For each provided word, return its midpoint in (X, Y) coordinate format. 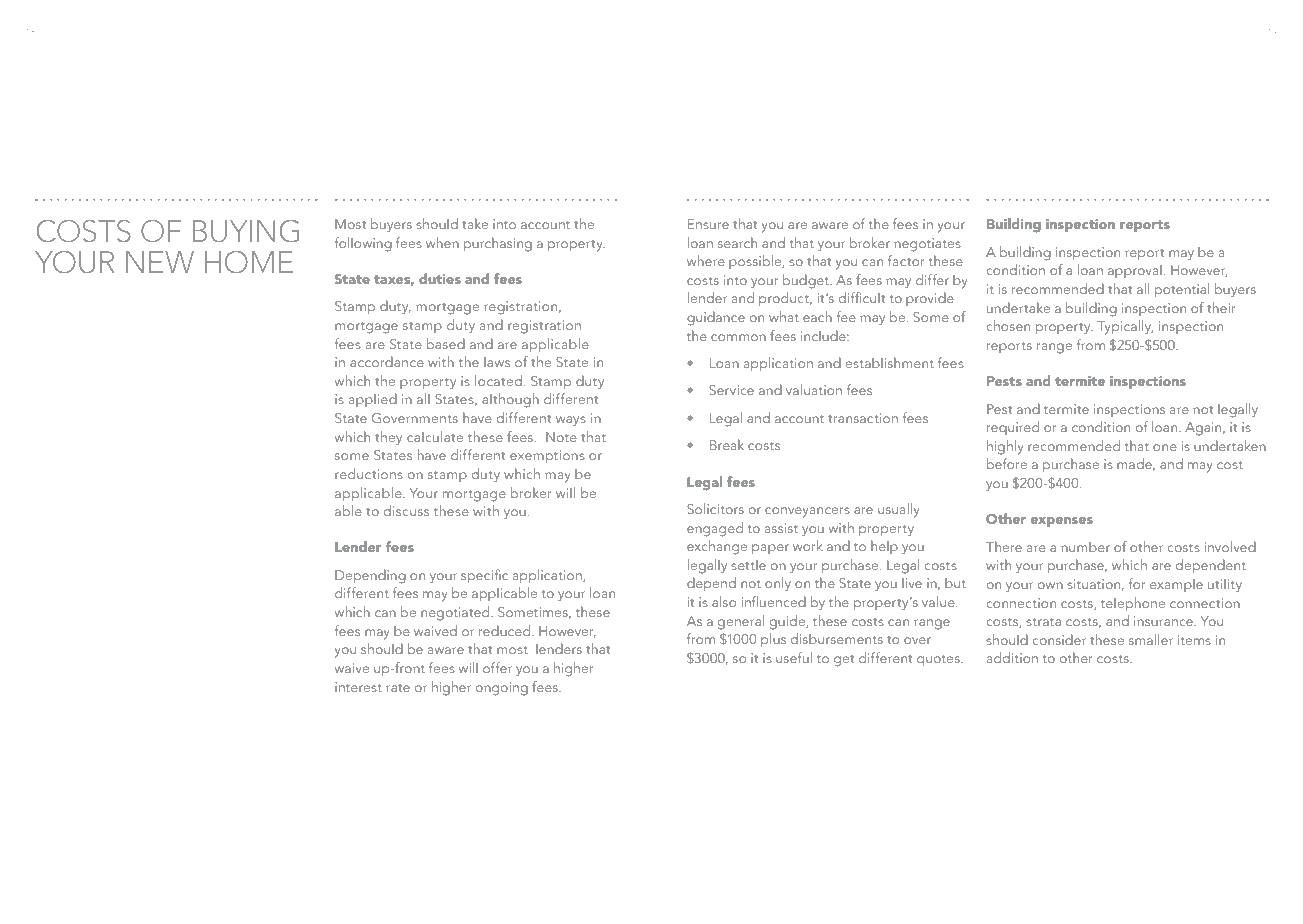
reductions (369, 473)
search (737, 242)
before (1007, 463)
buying (246, 231)
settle (748, 565)
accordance (387, 361)
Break (727, 444)
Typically (1125, 327)
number (1085, 547)
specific (484, 576)
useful (794, 657)
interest (358, 687)
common (738, 337)
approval (1135, 271)
